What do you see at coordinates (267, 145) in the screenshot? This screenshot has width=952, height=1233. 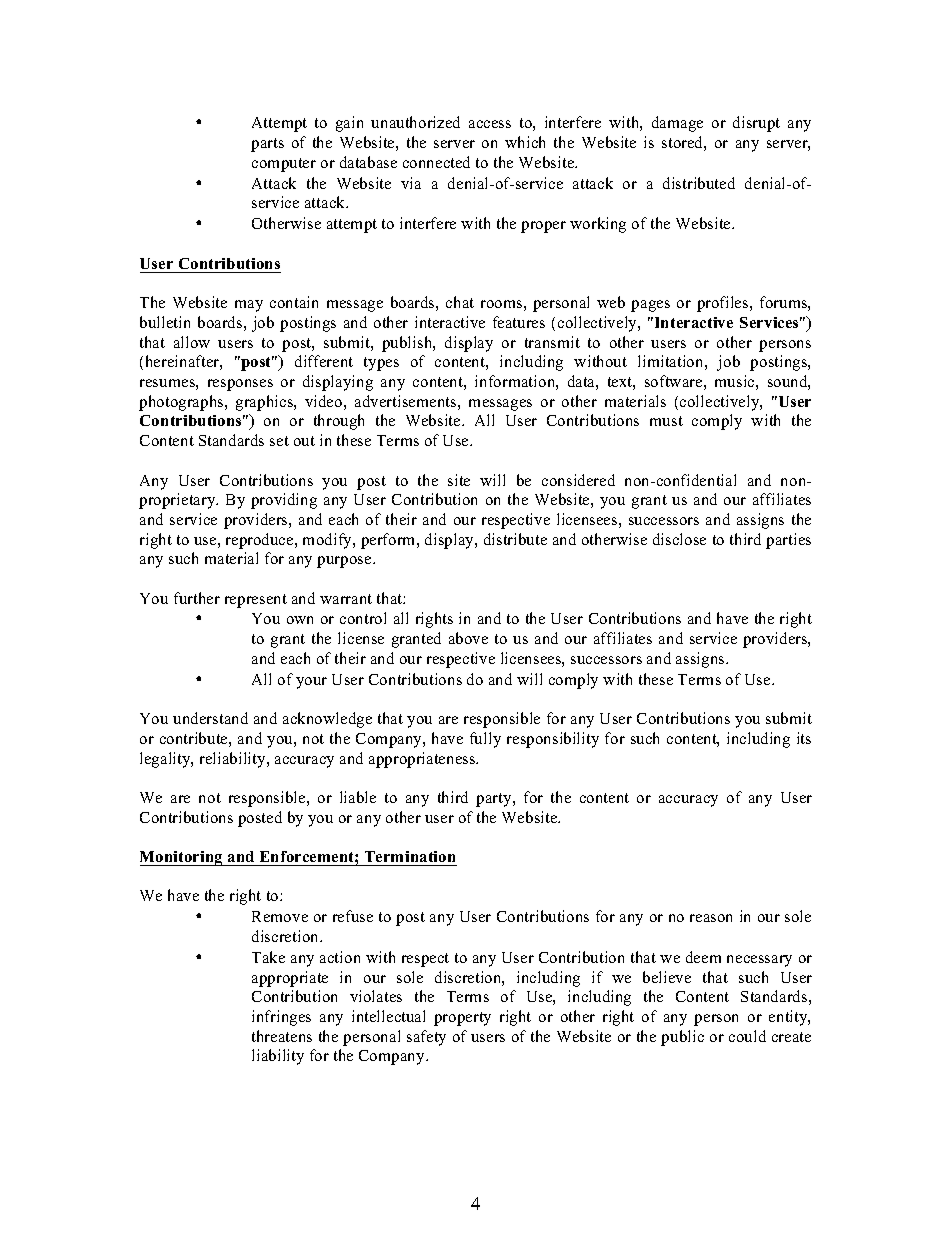 I see `parts` at bounding box center [267, 145].
